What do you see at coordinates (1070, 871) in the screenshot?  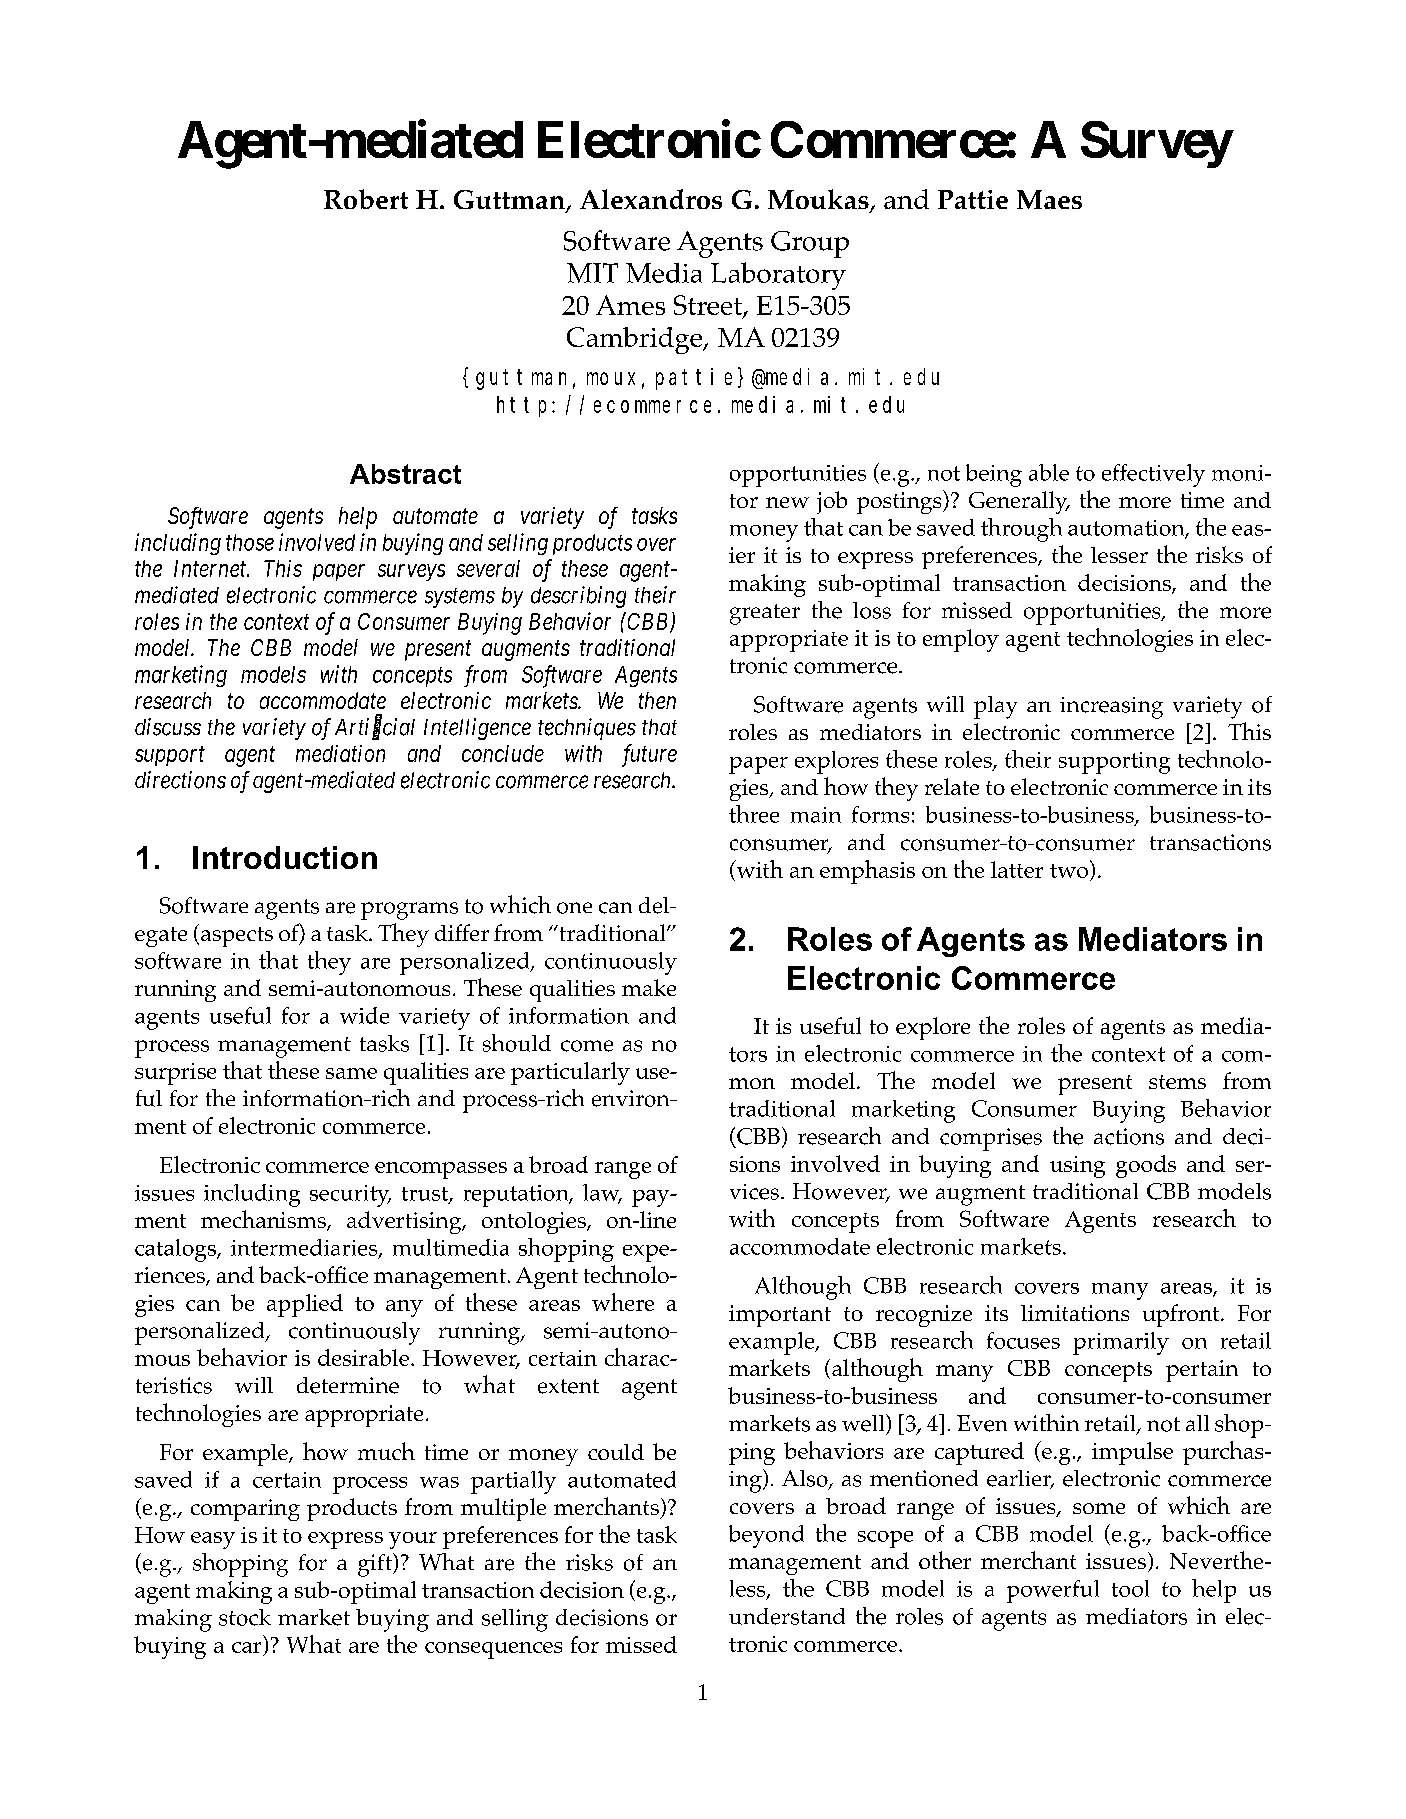 I see `two` at bounding box center [1070, 871].
